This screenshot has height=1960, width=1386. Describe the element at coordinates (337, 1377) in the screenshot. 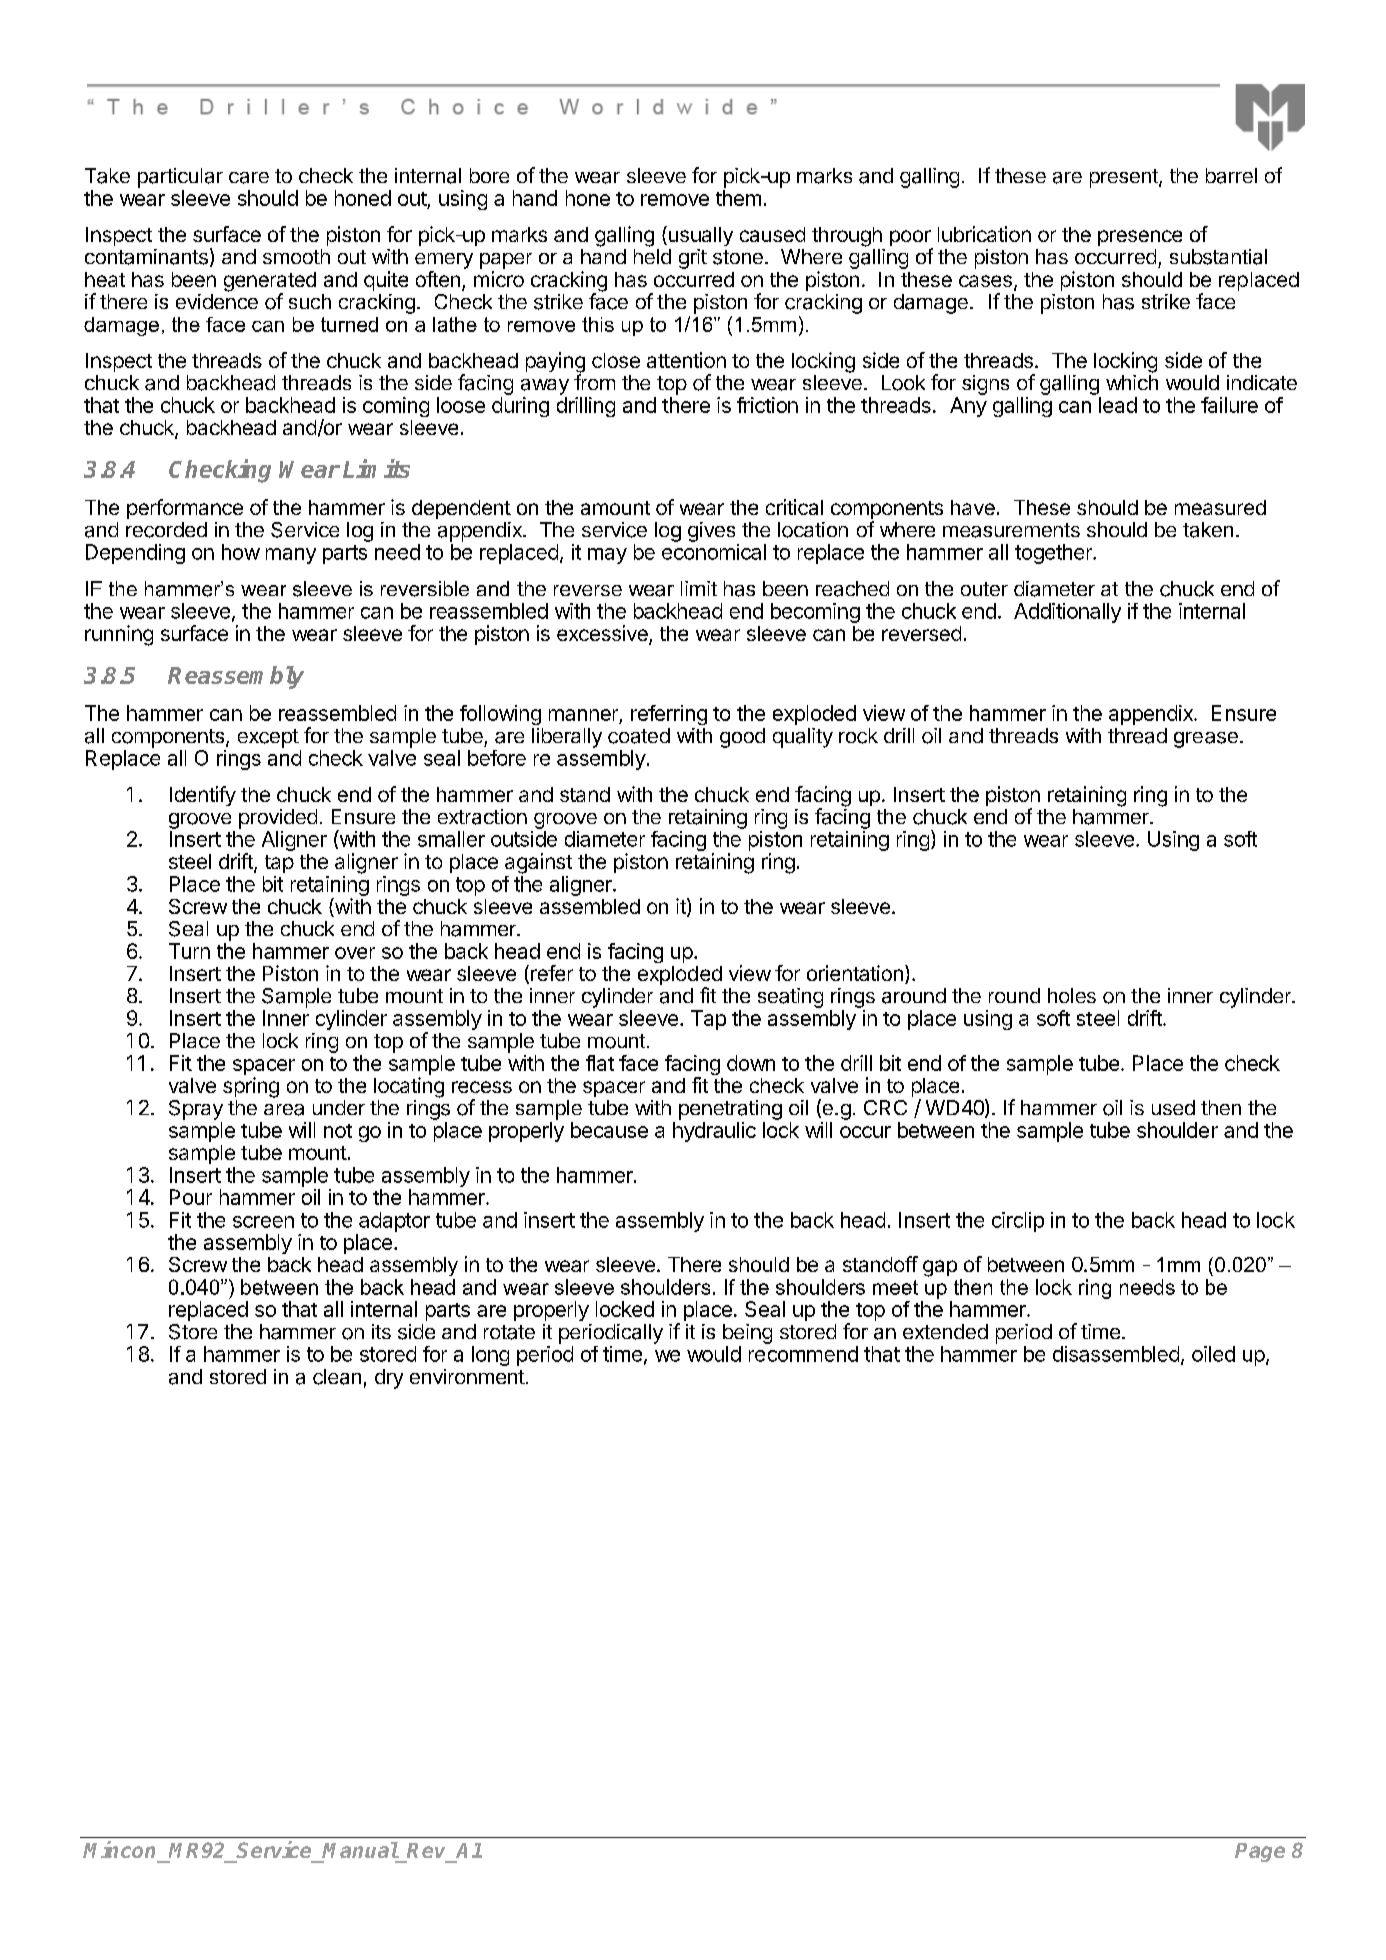

I see `clean` at that location.
